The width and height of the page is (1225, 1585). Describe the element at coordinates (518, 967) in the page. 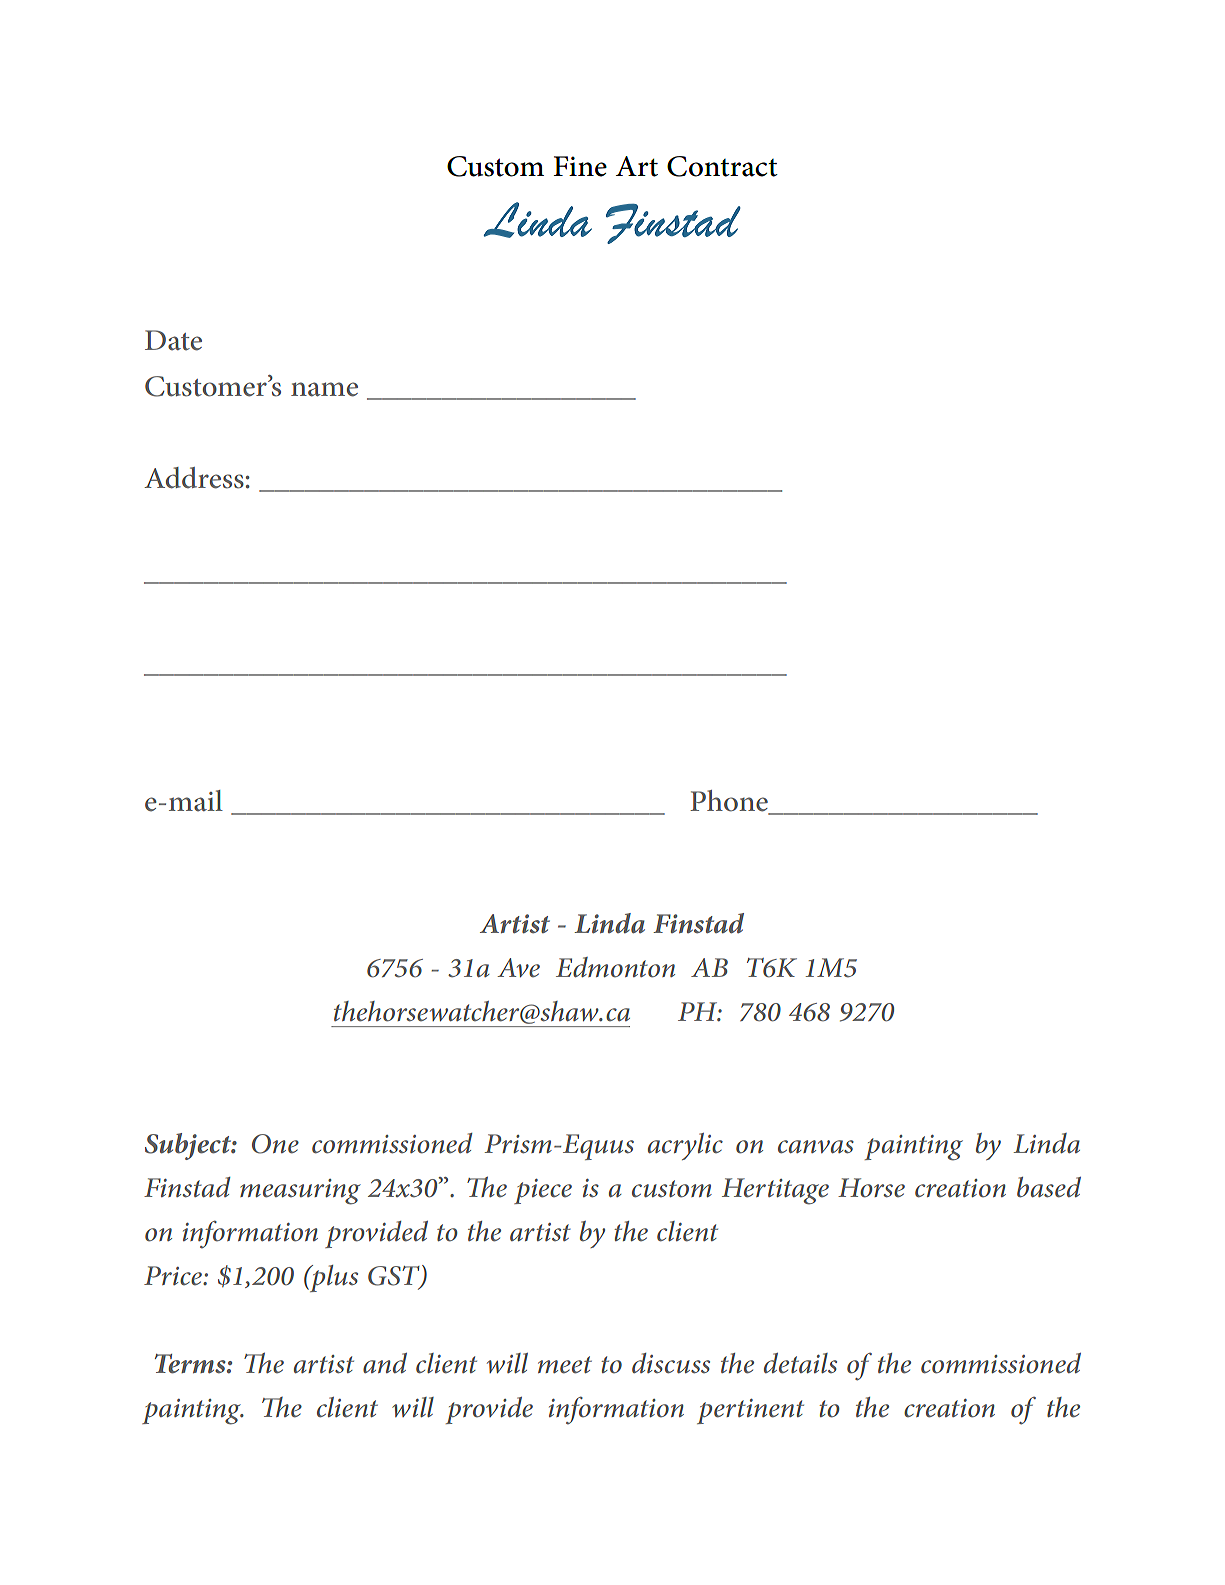

I see `Ave` at that location.
